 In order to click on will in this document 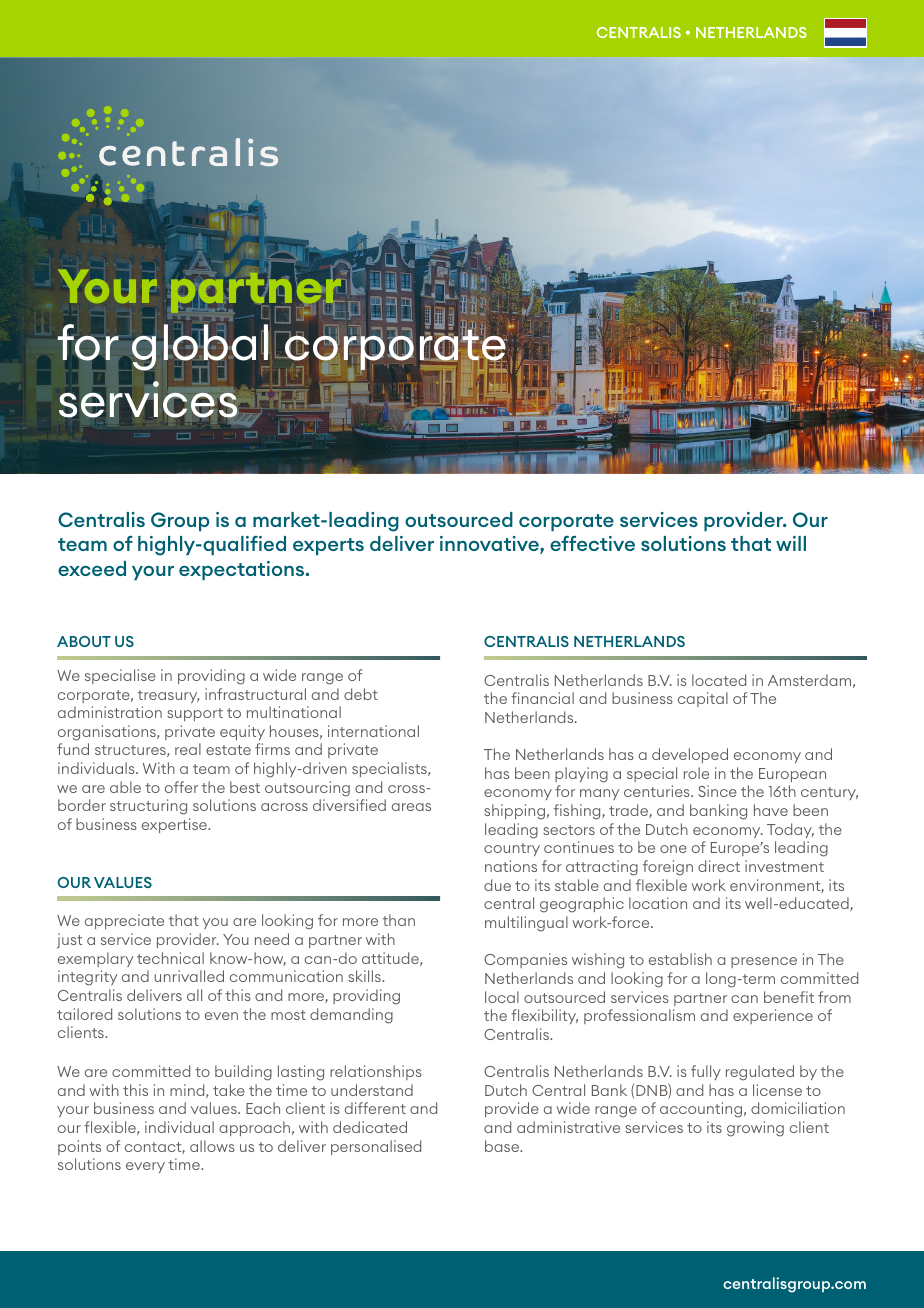, I will do `click(791, 543)`.
